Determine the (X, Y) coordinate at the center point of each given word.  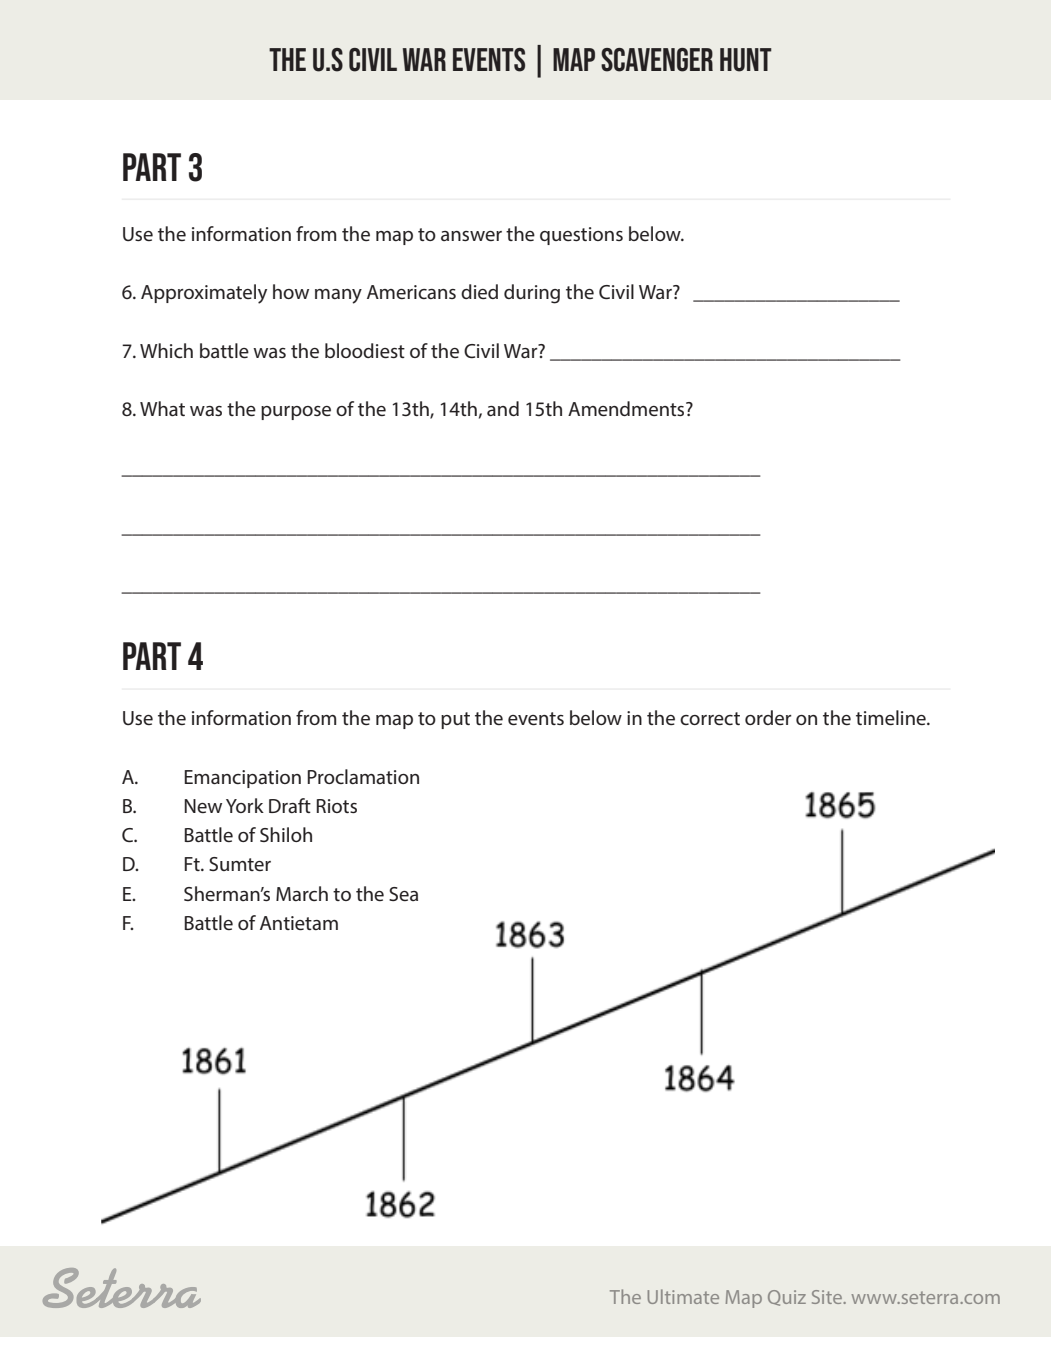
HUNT (746, 60)
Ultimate (683, 1296)
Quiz (787, 1298)
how (291, 291)
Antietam (299, 923)
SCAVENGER (657, 60)
